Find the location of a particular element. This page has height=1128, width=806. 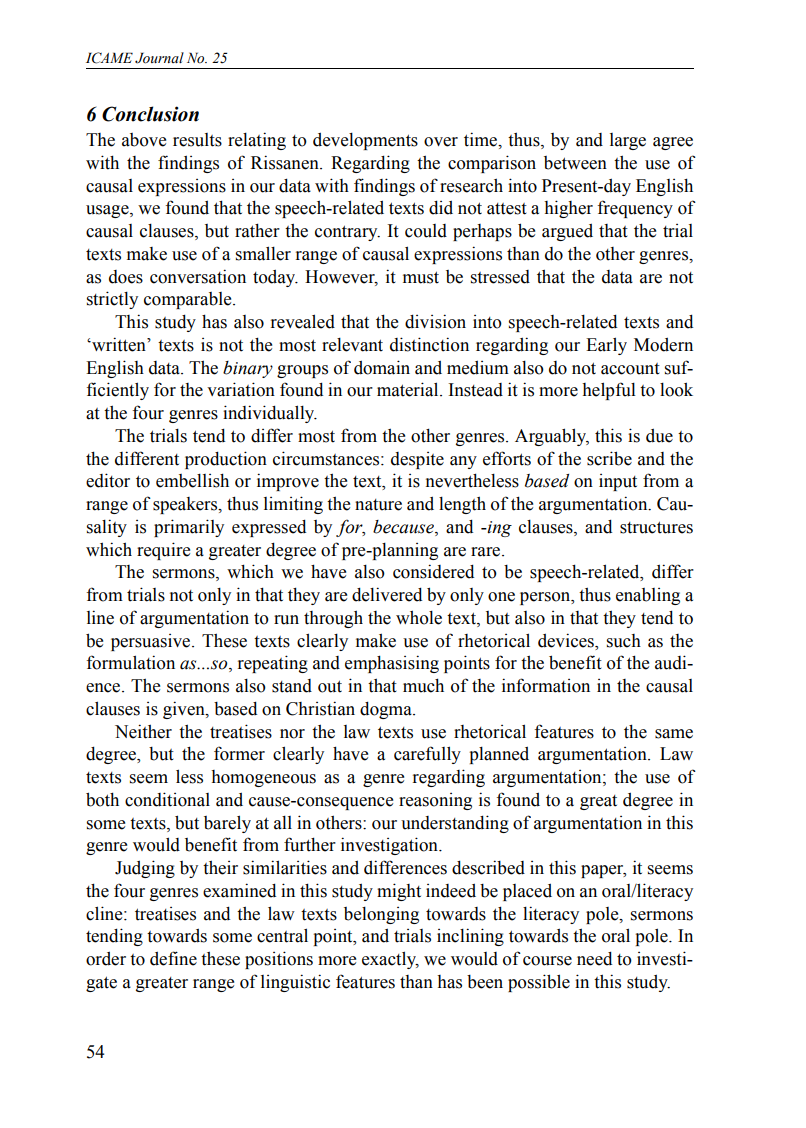

Journal is located at coordinates (159, 58).
